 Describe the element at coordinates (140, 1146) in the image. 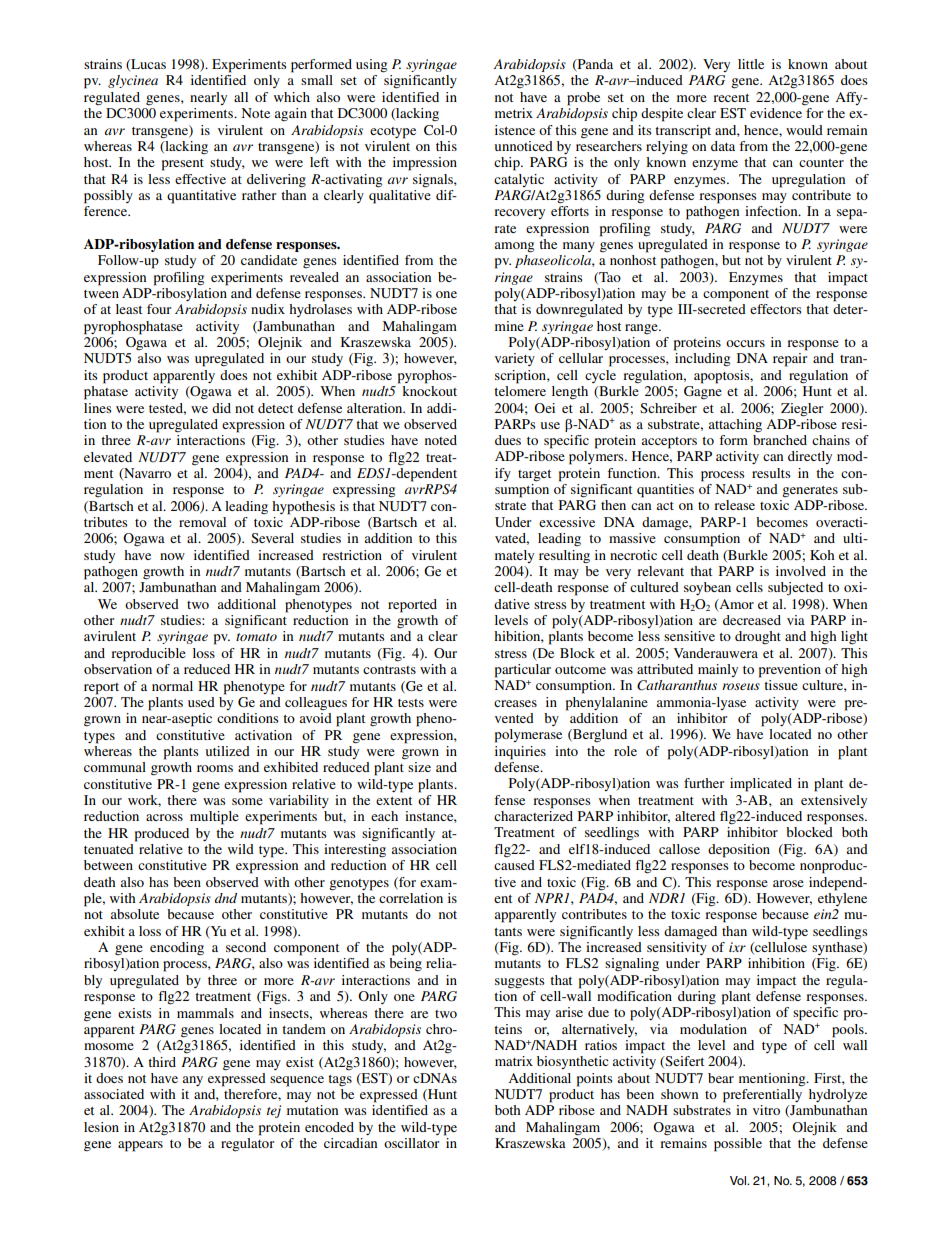

I see `appears` at that location.
